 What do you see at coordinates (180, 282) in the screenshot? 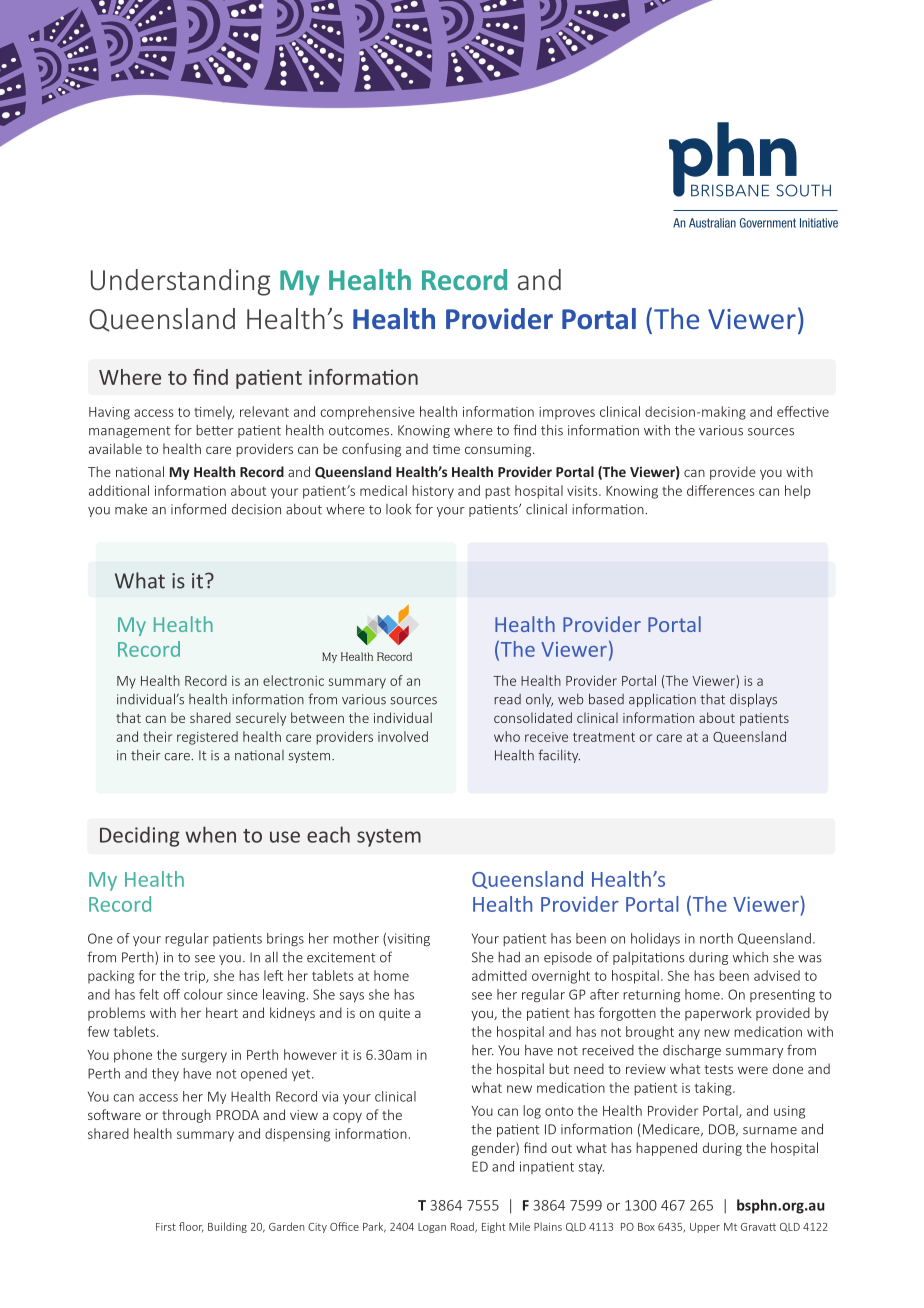
I see `Understanding` at bounding box center [180, 282].
